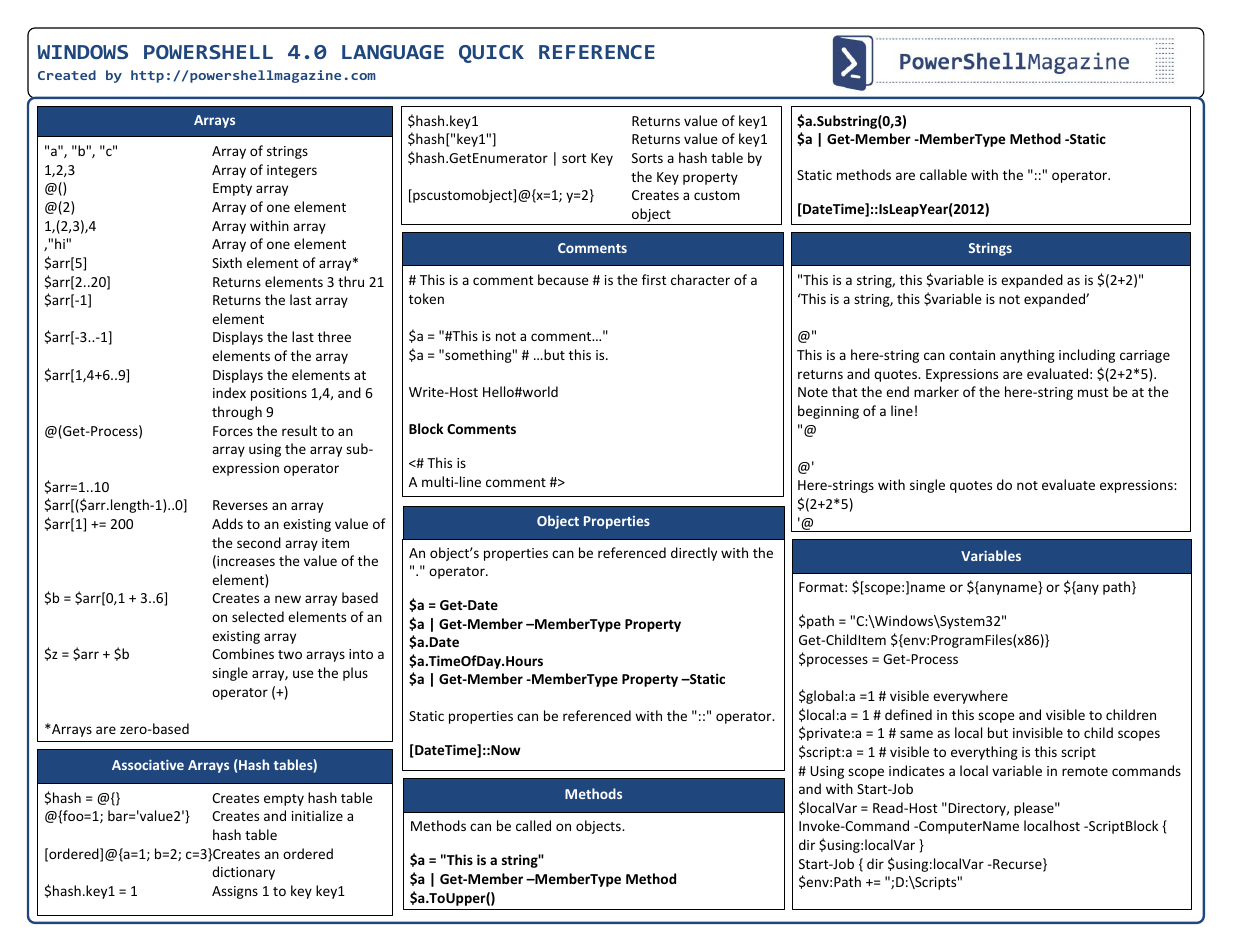 This screenshot has height=952, width=1233. Describe the element at coordinates (563, 279) in the screenshot. I see `because` at that location.
